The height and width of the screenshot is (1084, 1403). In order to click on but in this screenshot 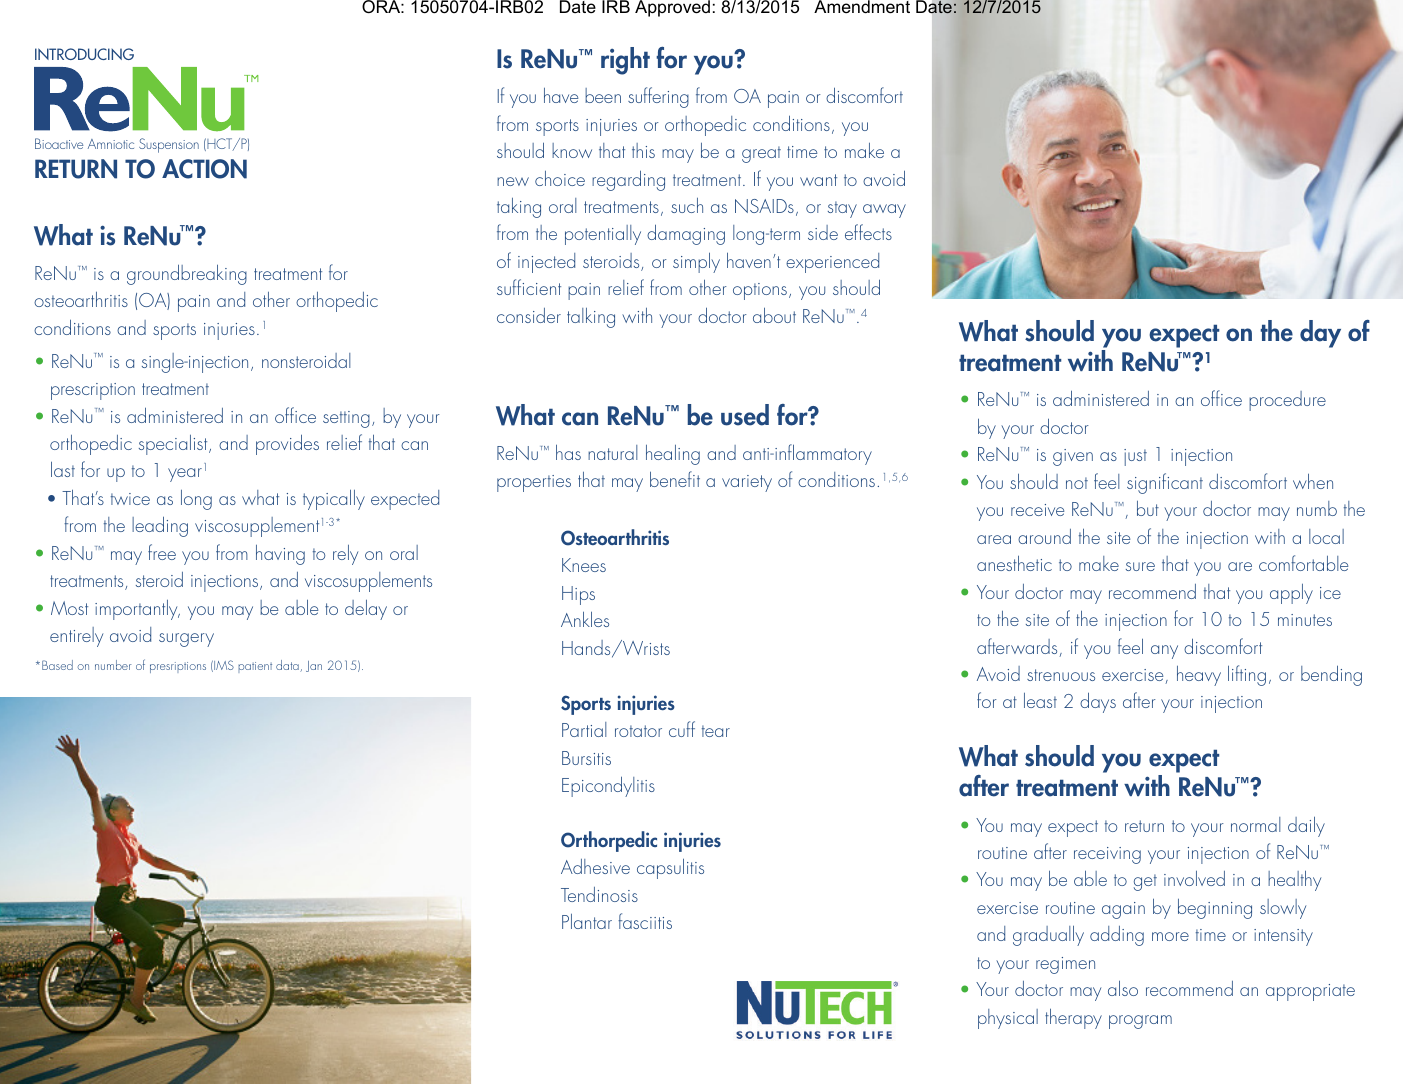, I will do `click(1148, 508)`.
